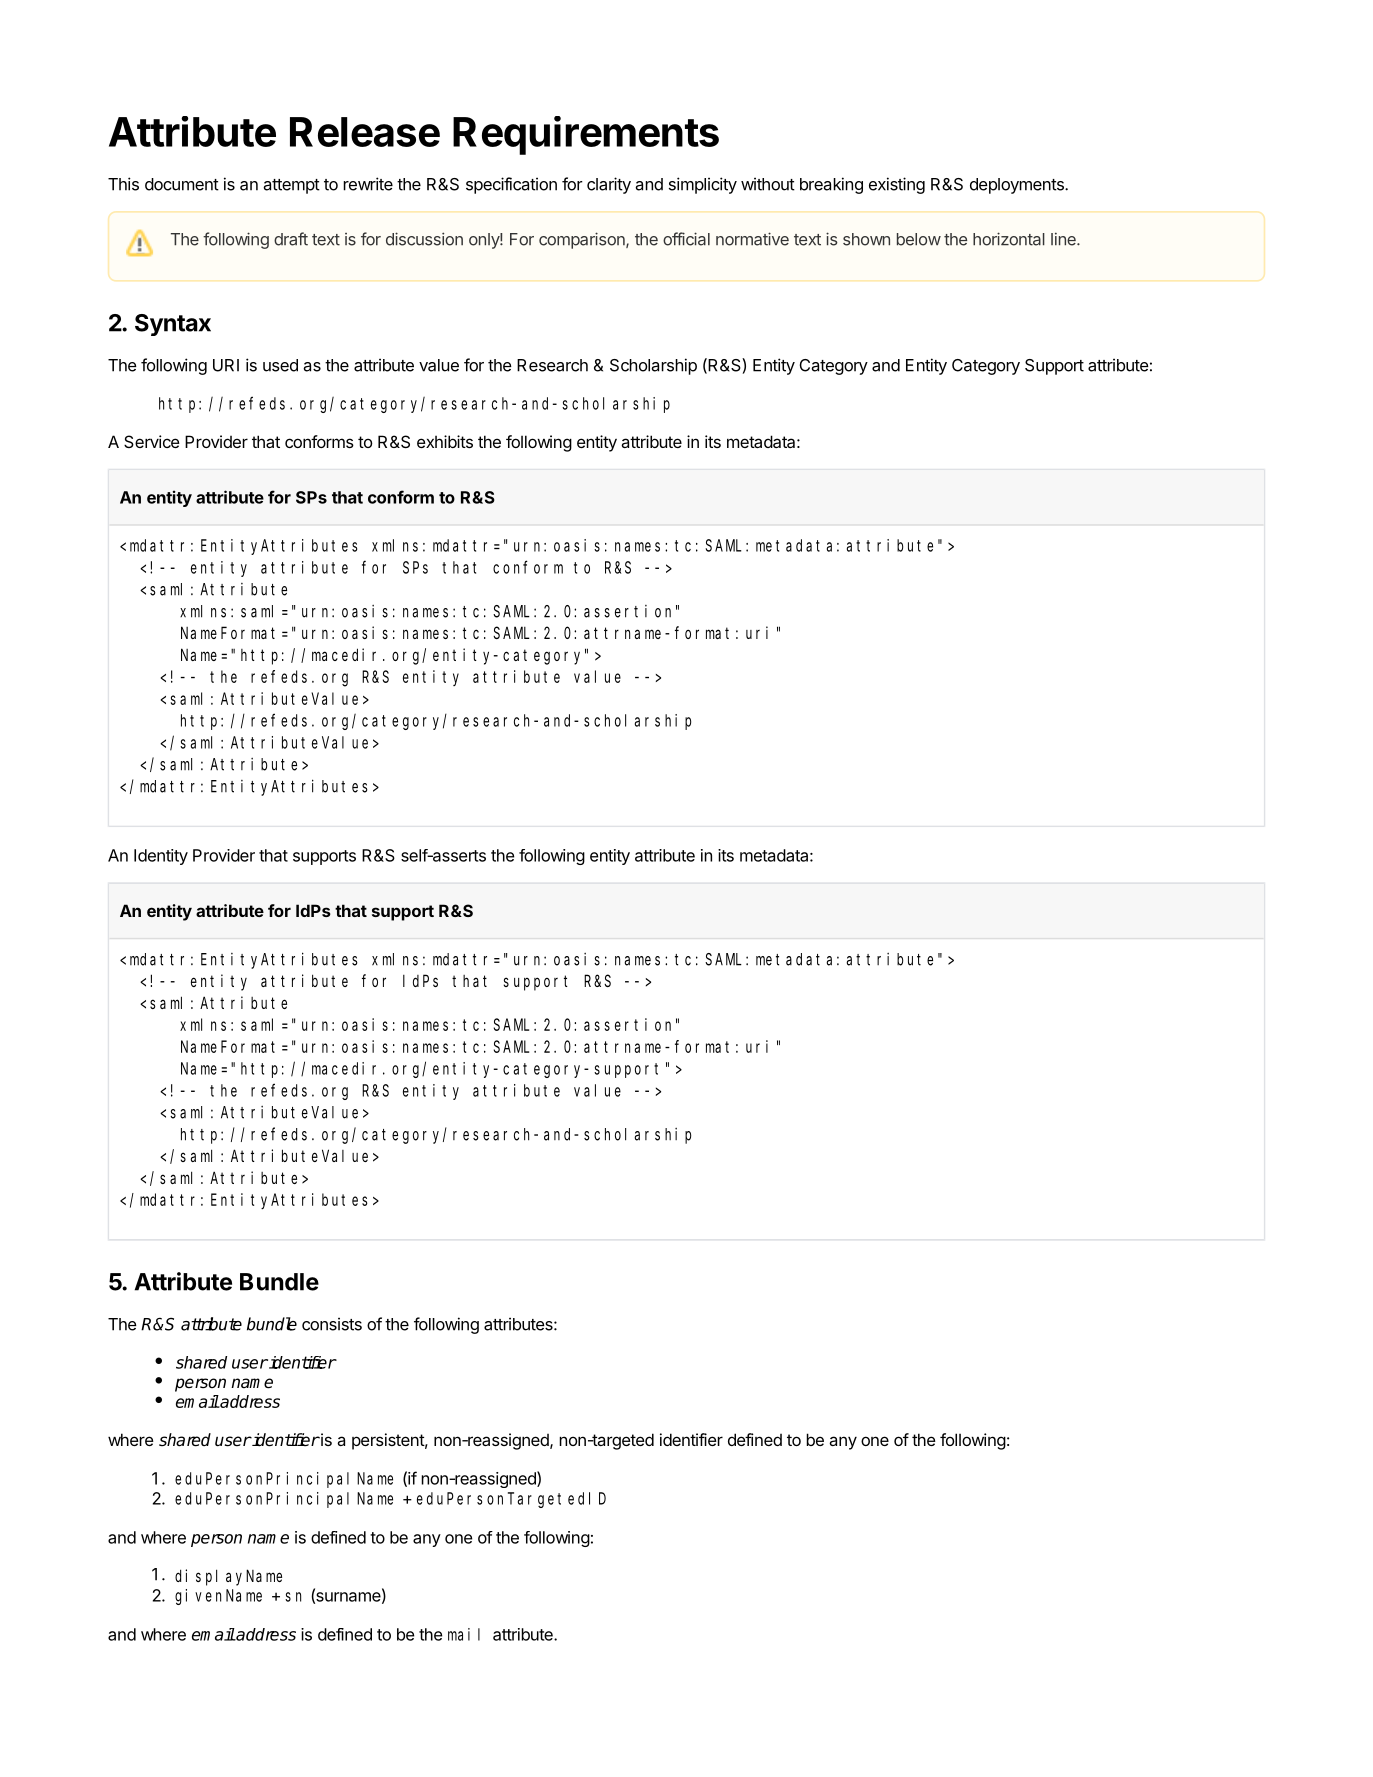 Image resolution: width=1373 pixels, height=1777 pixels. What do you see at coordinates (609, 185) in the page?
I see `clarity` at bounding box center [609, 185].
